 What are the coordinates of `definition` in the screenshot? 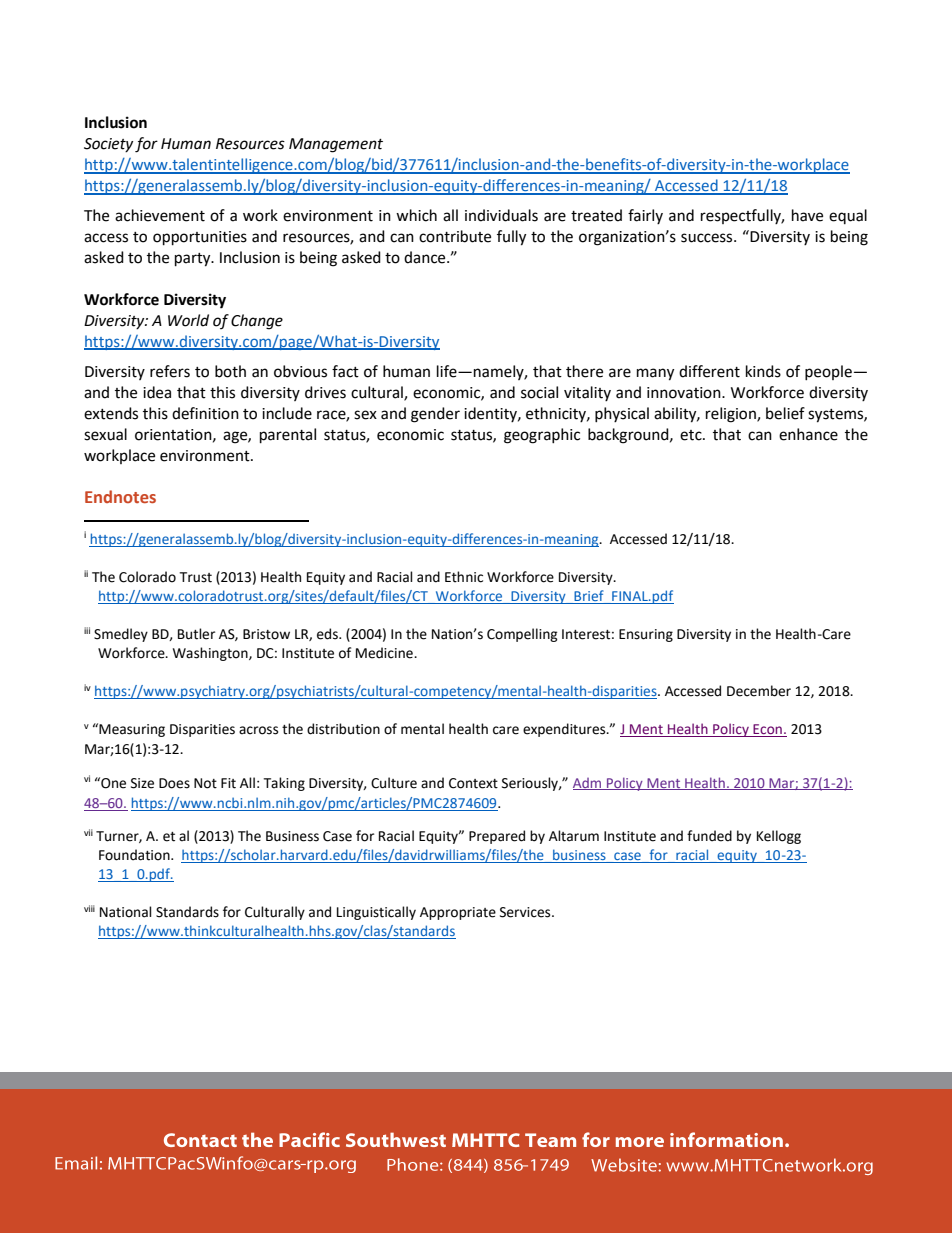 It's located at (205, 413).
